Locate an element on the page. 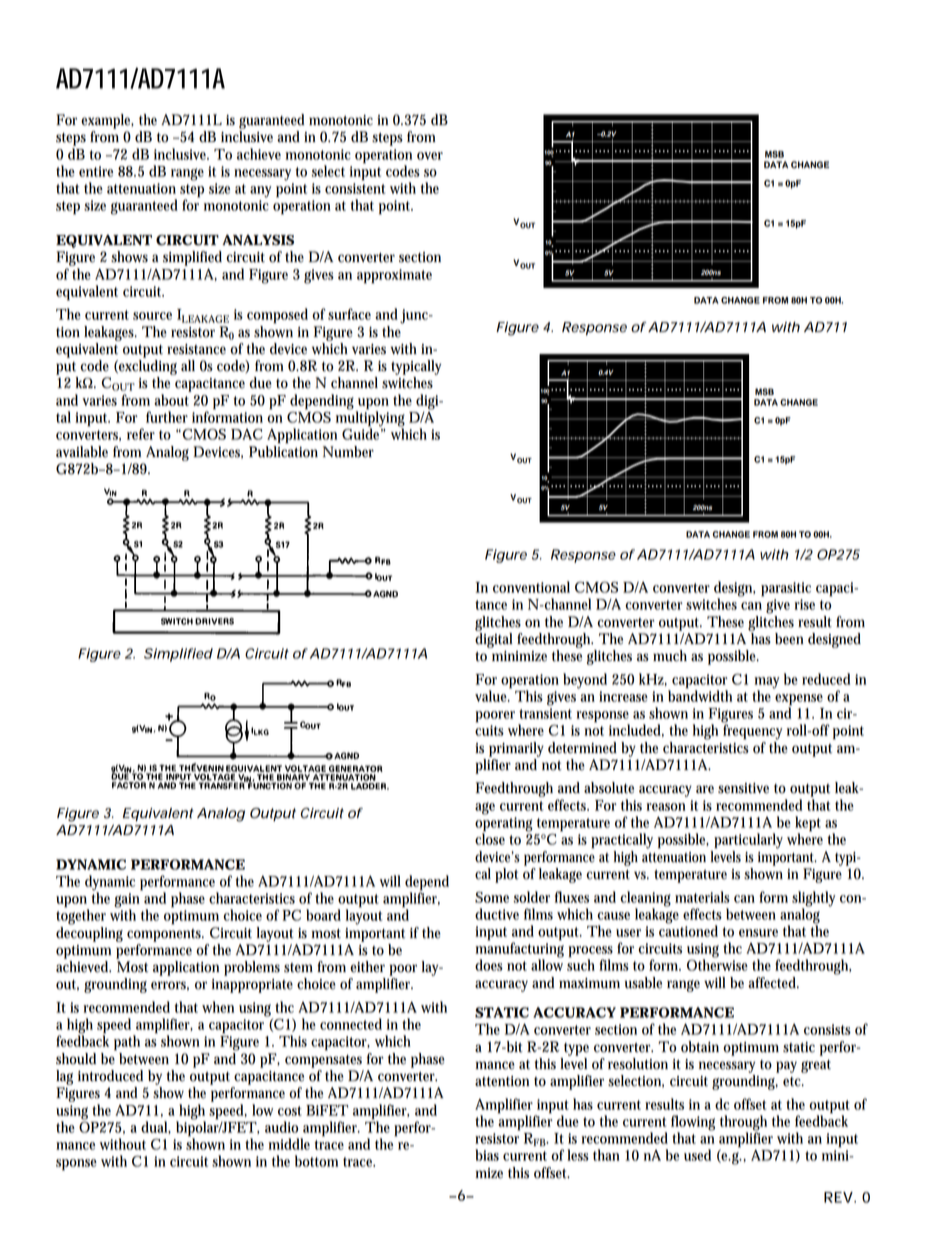 This image has width=952, height=1233. Number is located at coordinates (348, 452).
